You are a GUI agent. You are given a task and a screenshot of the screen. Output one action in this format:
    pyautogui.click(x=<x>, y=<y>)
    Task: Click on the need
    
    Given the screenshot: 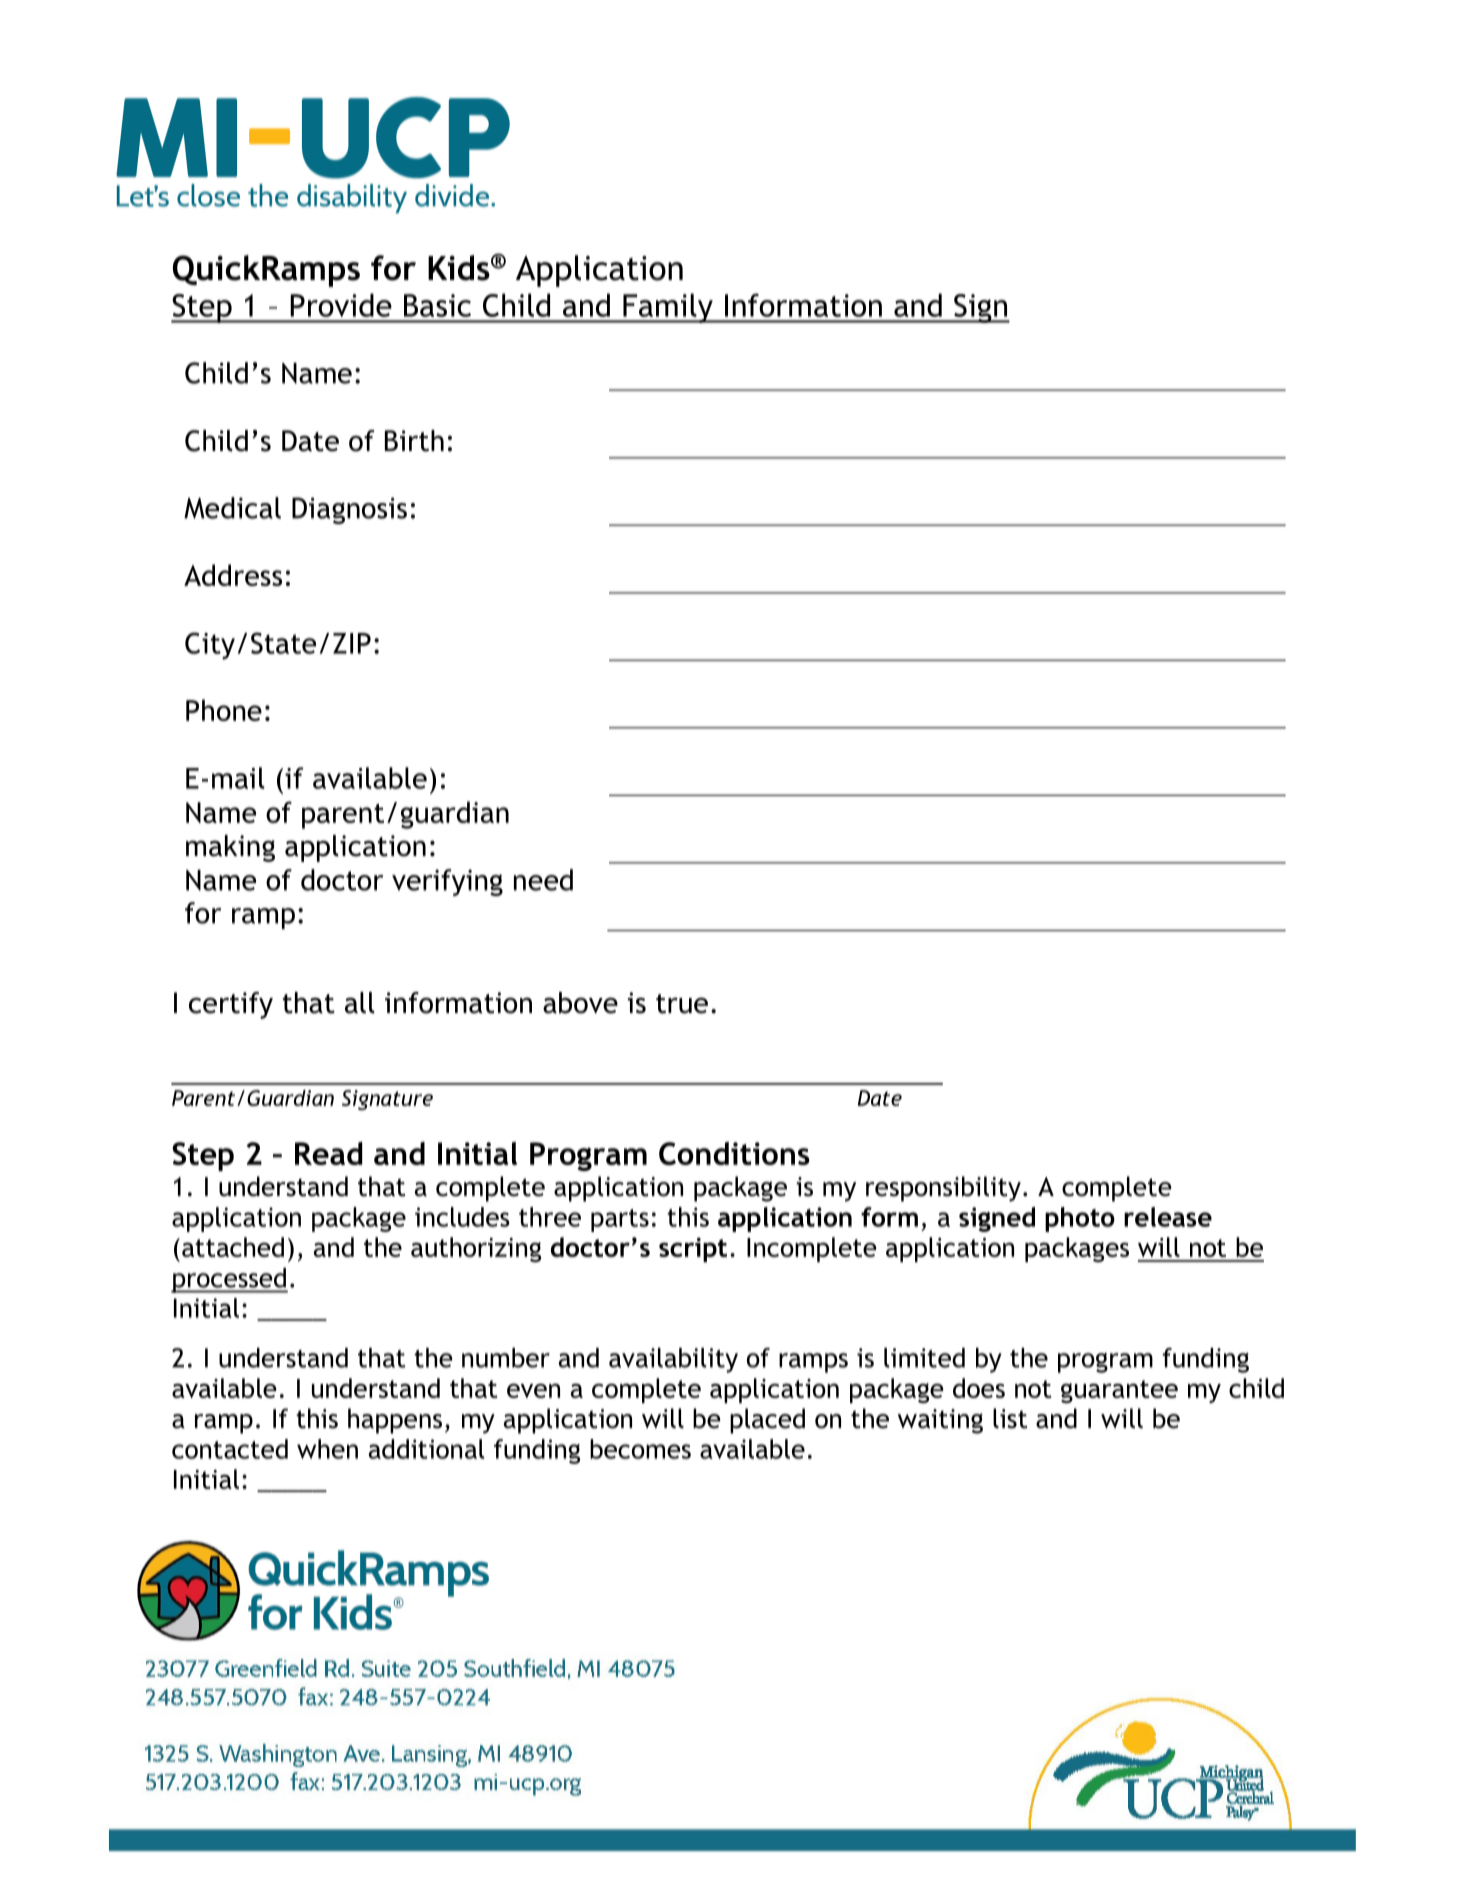 What is the action you would take?
    pyautogui.click(x=543, y=880)
